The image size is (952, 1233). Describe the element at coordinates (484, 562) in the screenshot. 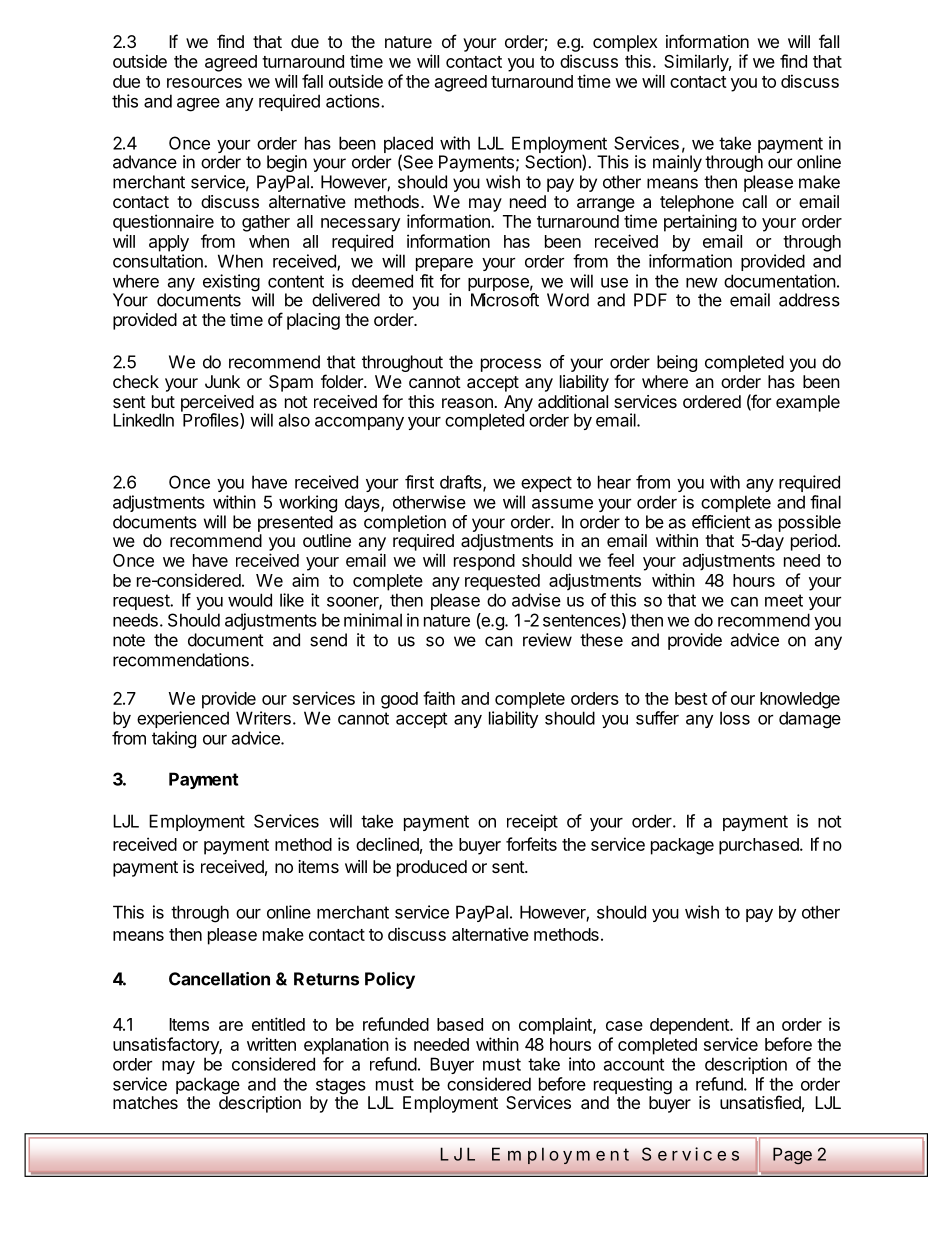

I see `respond` at that location.
